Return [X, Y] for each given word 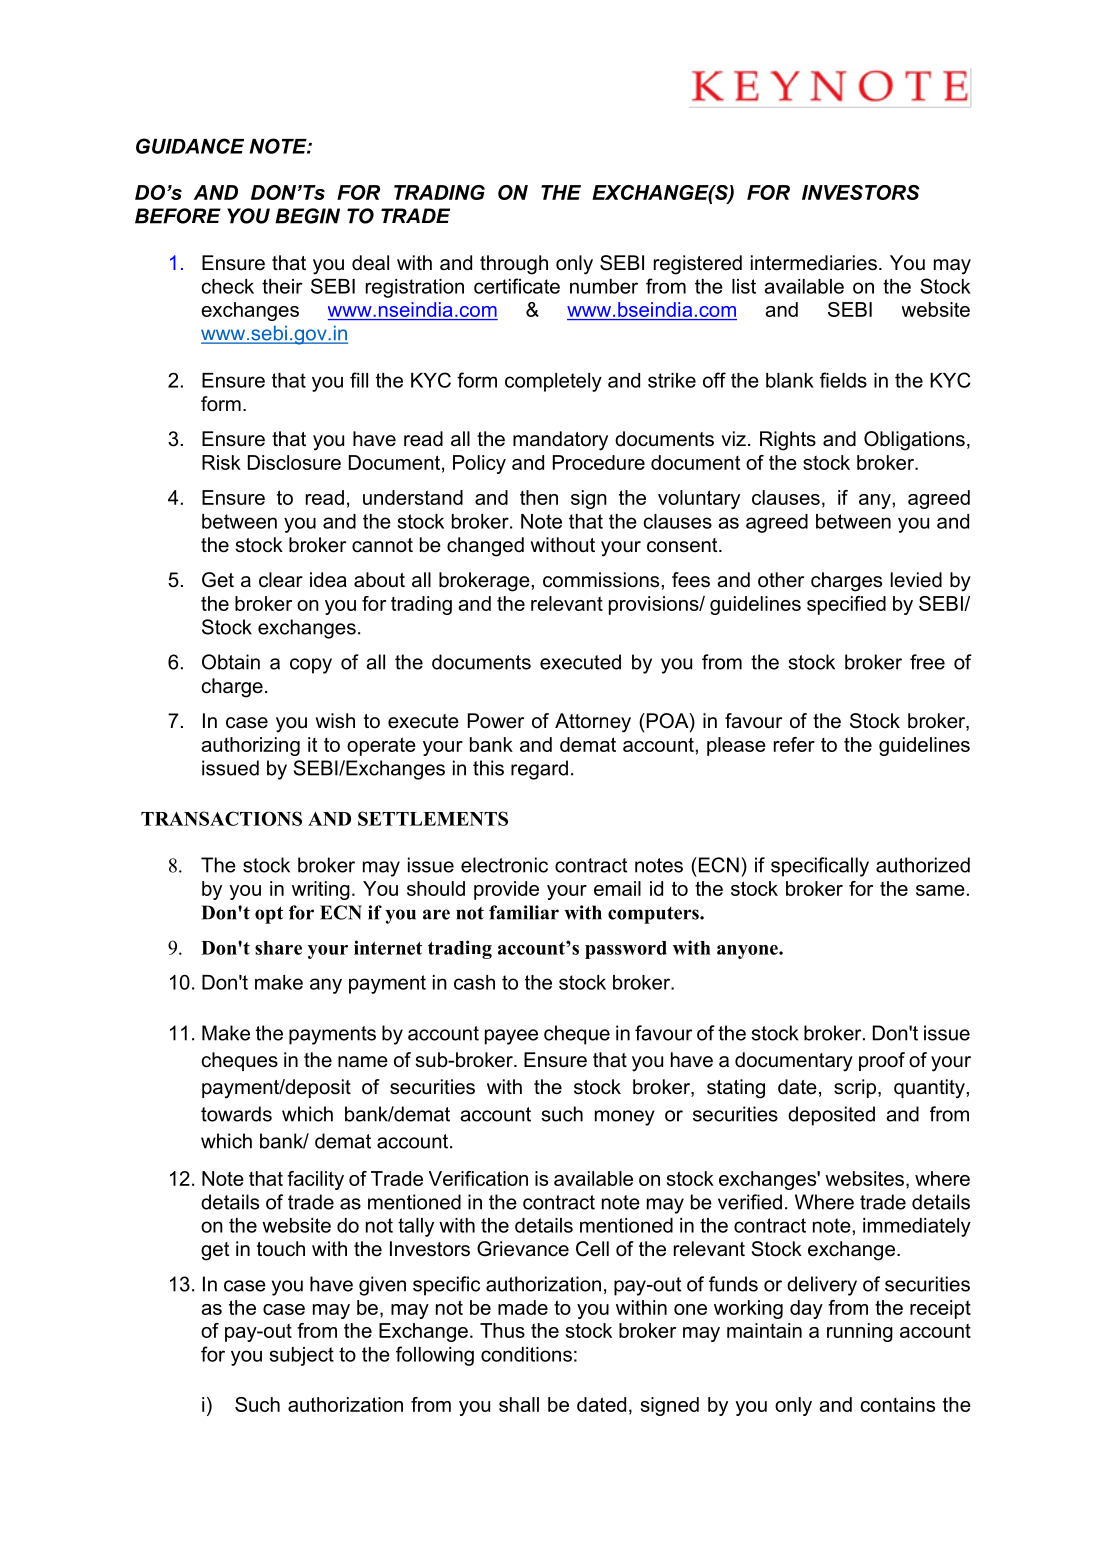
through [514, 265]
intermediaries [814, 263]
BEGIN [307, 216]
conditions [526, 1354]
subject [302, 1356]
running [860, 1332]
